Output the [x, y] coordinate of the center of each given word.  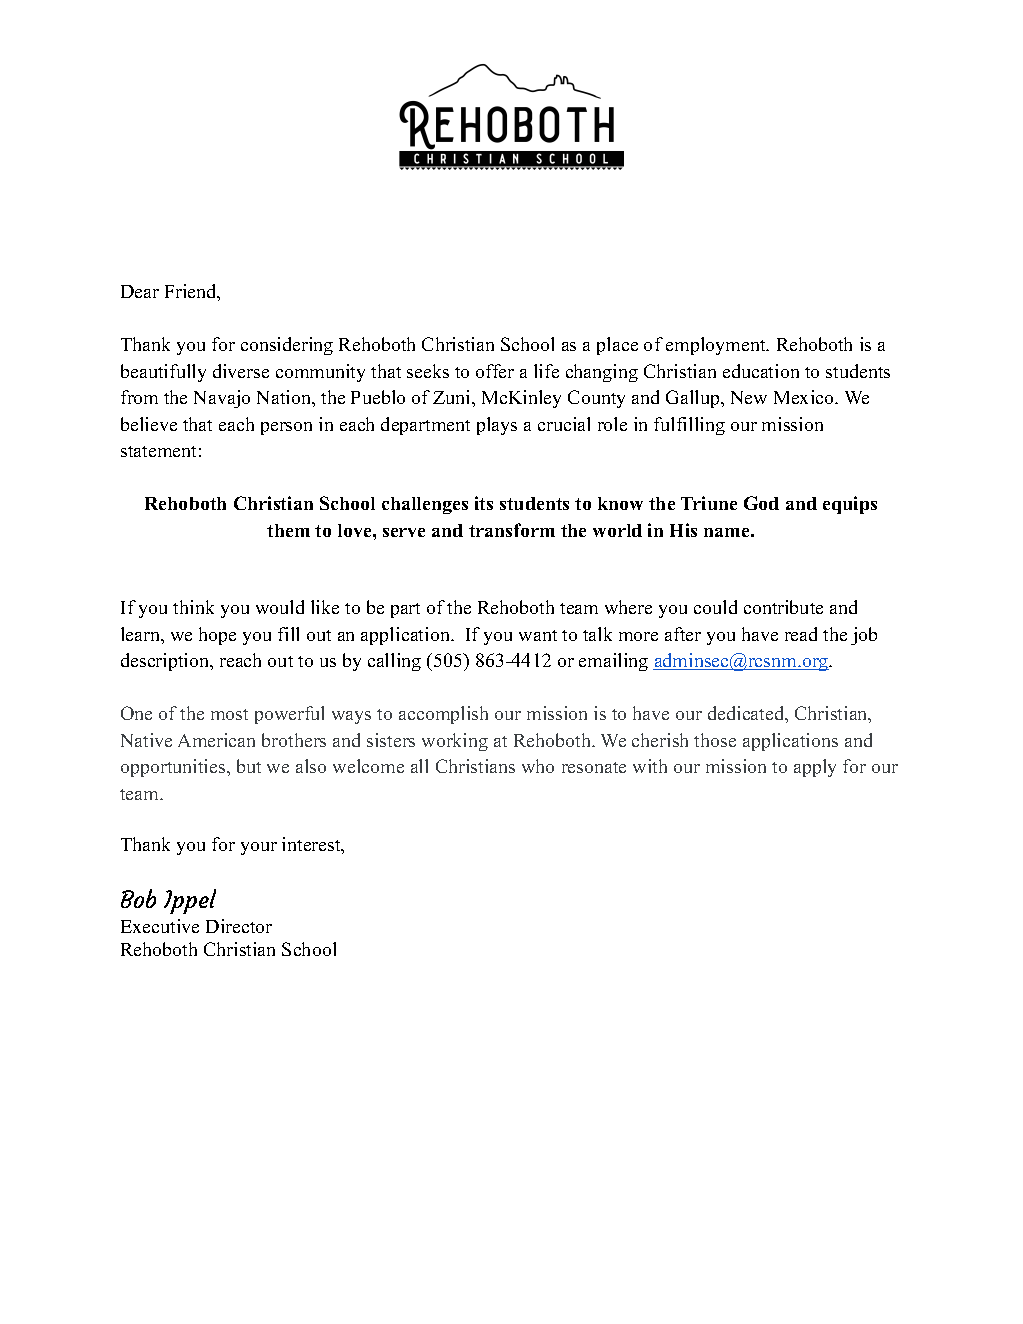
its [484, 503]
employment [717, 346]
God [761, 503]
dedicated [747, 713]
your [259, 848]
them [288, 530]
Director [239, 926]
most [229, 714]
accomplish [443, 715]
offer [495, 371]
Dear [140, 291]
